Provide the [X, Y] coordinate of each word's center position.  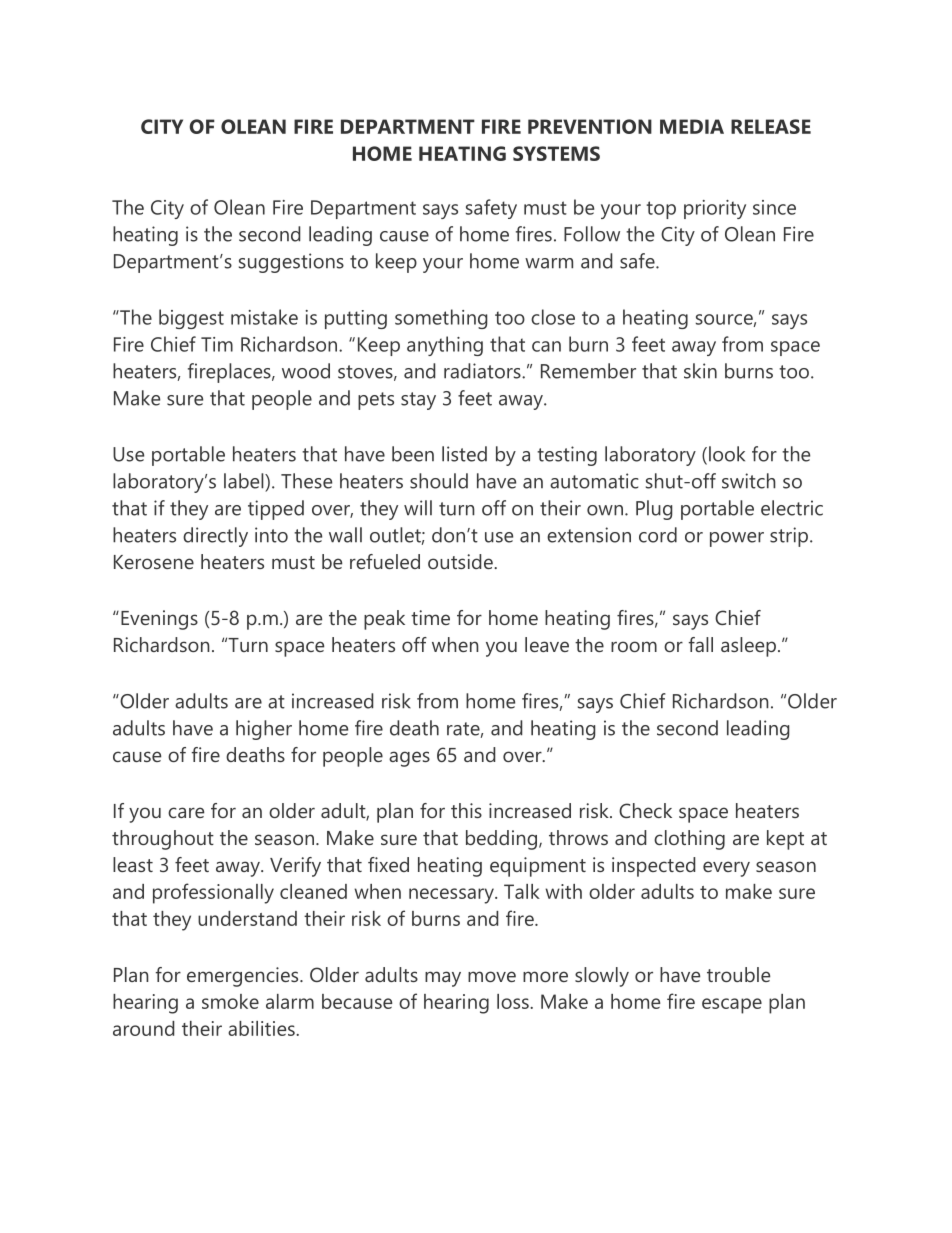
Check [645, 810]
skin [700, 371]
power [737, 539]
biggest [191, 319]
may [443, 979]
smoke [230, 1001]
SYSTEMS [556, 153]
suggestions [291, 263]
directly [215, 537]
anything [445, 346]
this [466, 810]
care [186, 812]
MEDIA [692, 126]
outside [461, 561]
